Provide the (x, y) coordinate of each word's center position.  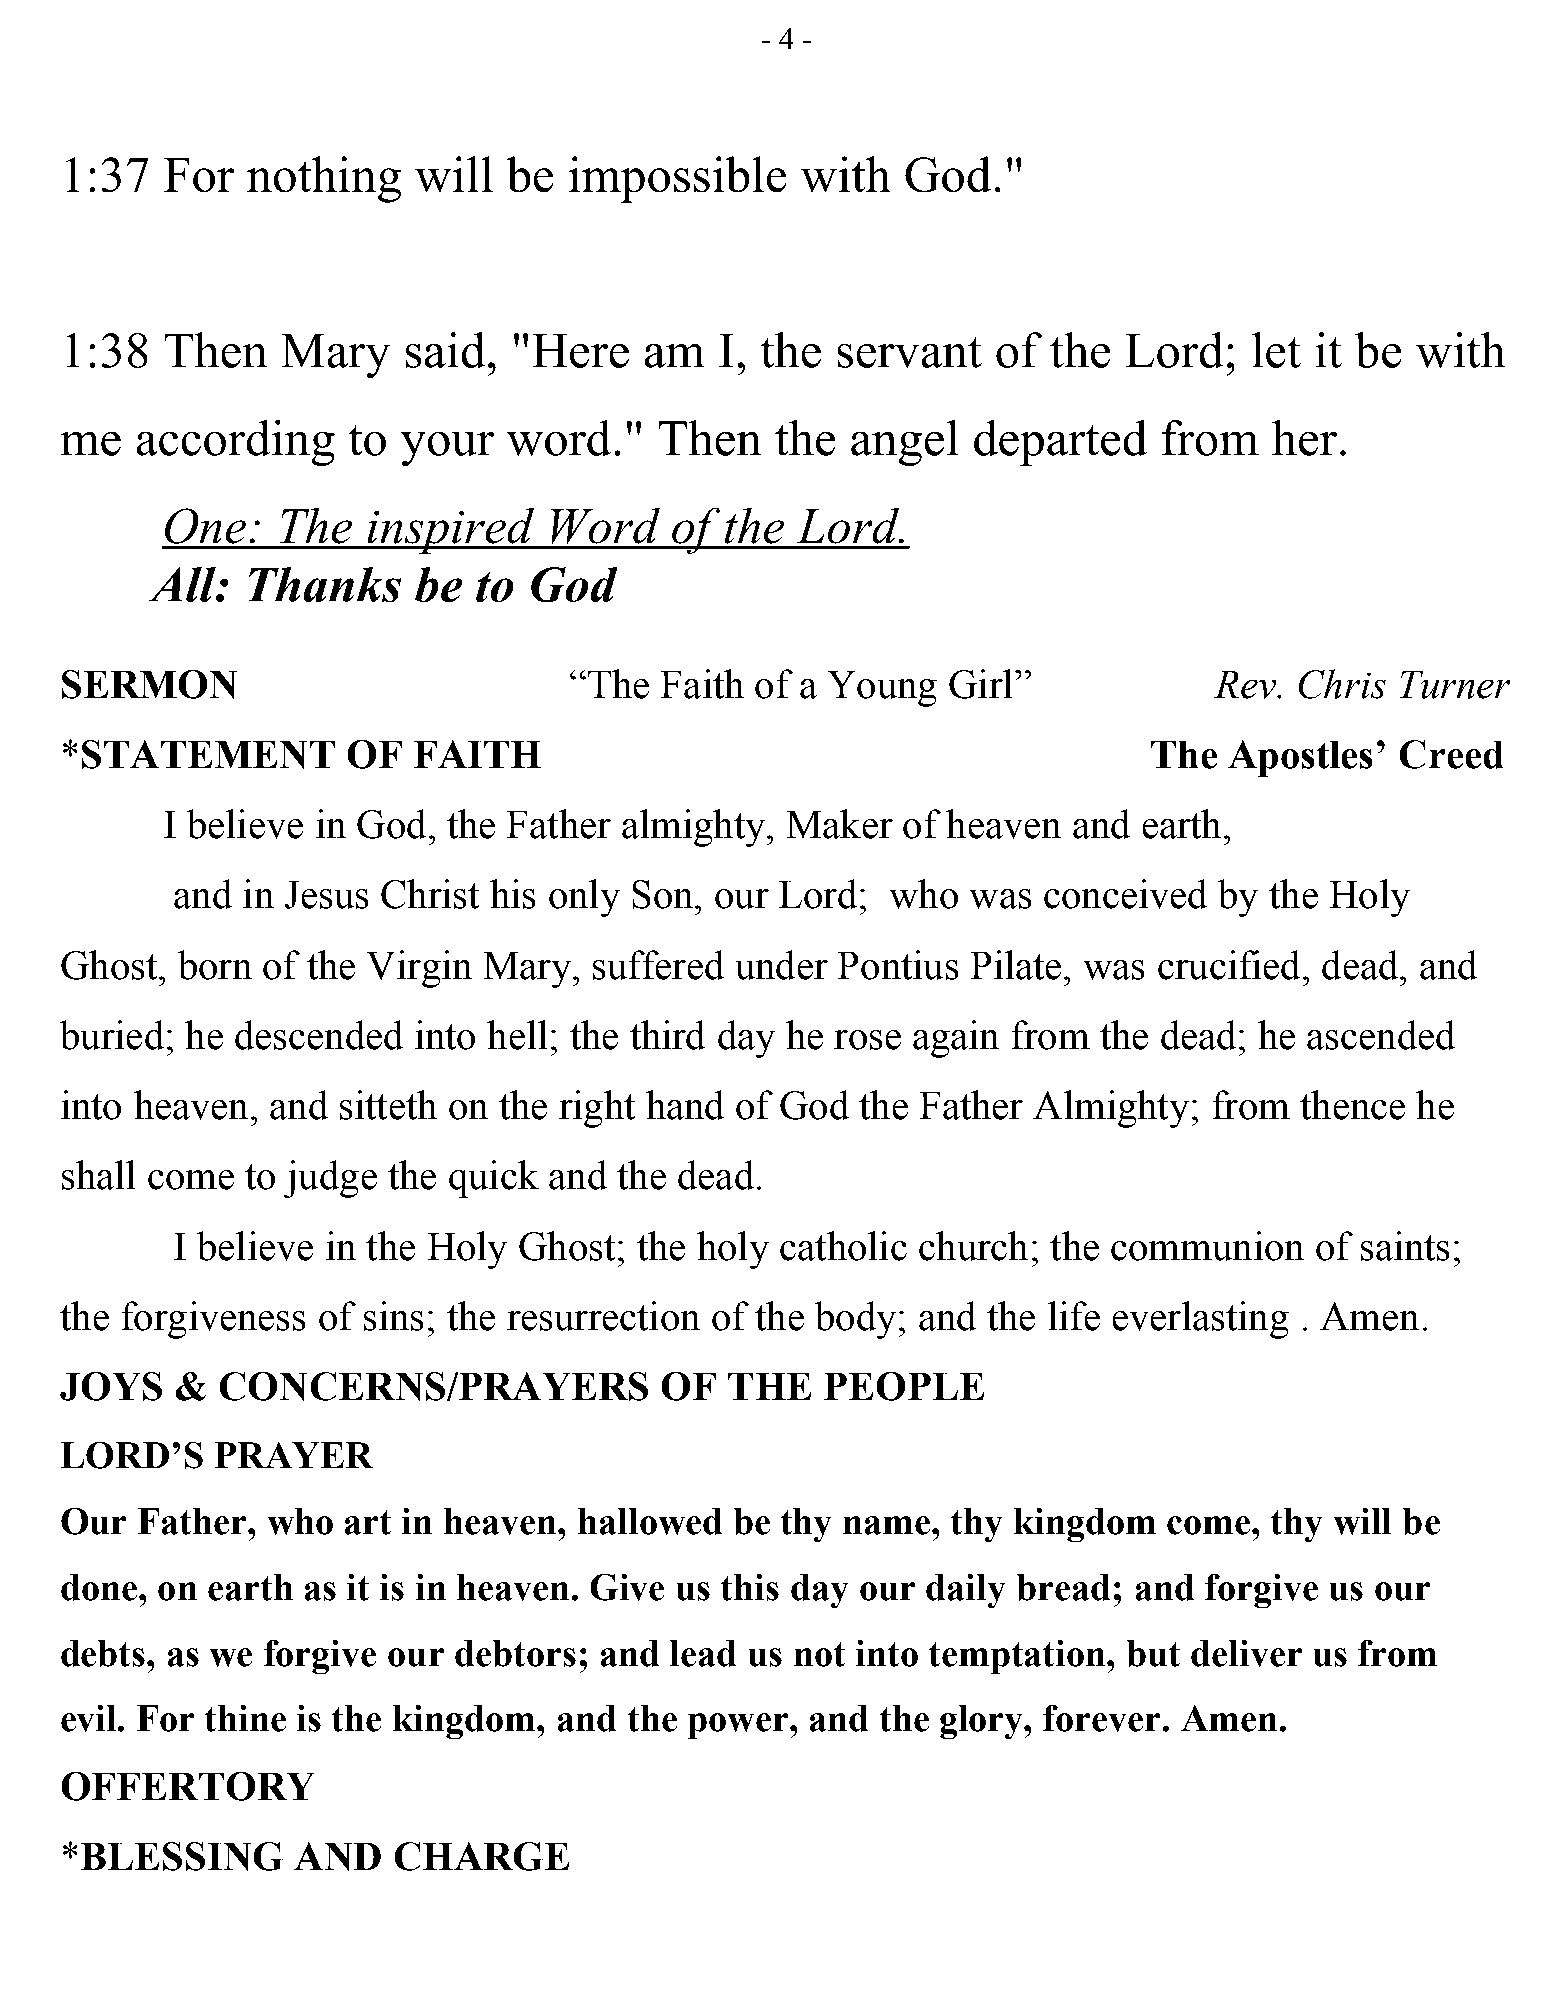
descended (319, 1035)
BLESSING (182, 1856)
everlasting (1201, 1320)
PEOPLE (904, 1386)
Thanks (325, 584)
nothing (324, 179)
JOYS (111, 1386)
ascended (1381, 1035)
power (739, 1726)
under (782, 965)
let (1276, 350)
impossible (677, 179)
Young (882, 689)
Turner (1455, 685)
